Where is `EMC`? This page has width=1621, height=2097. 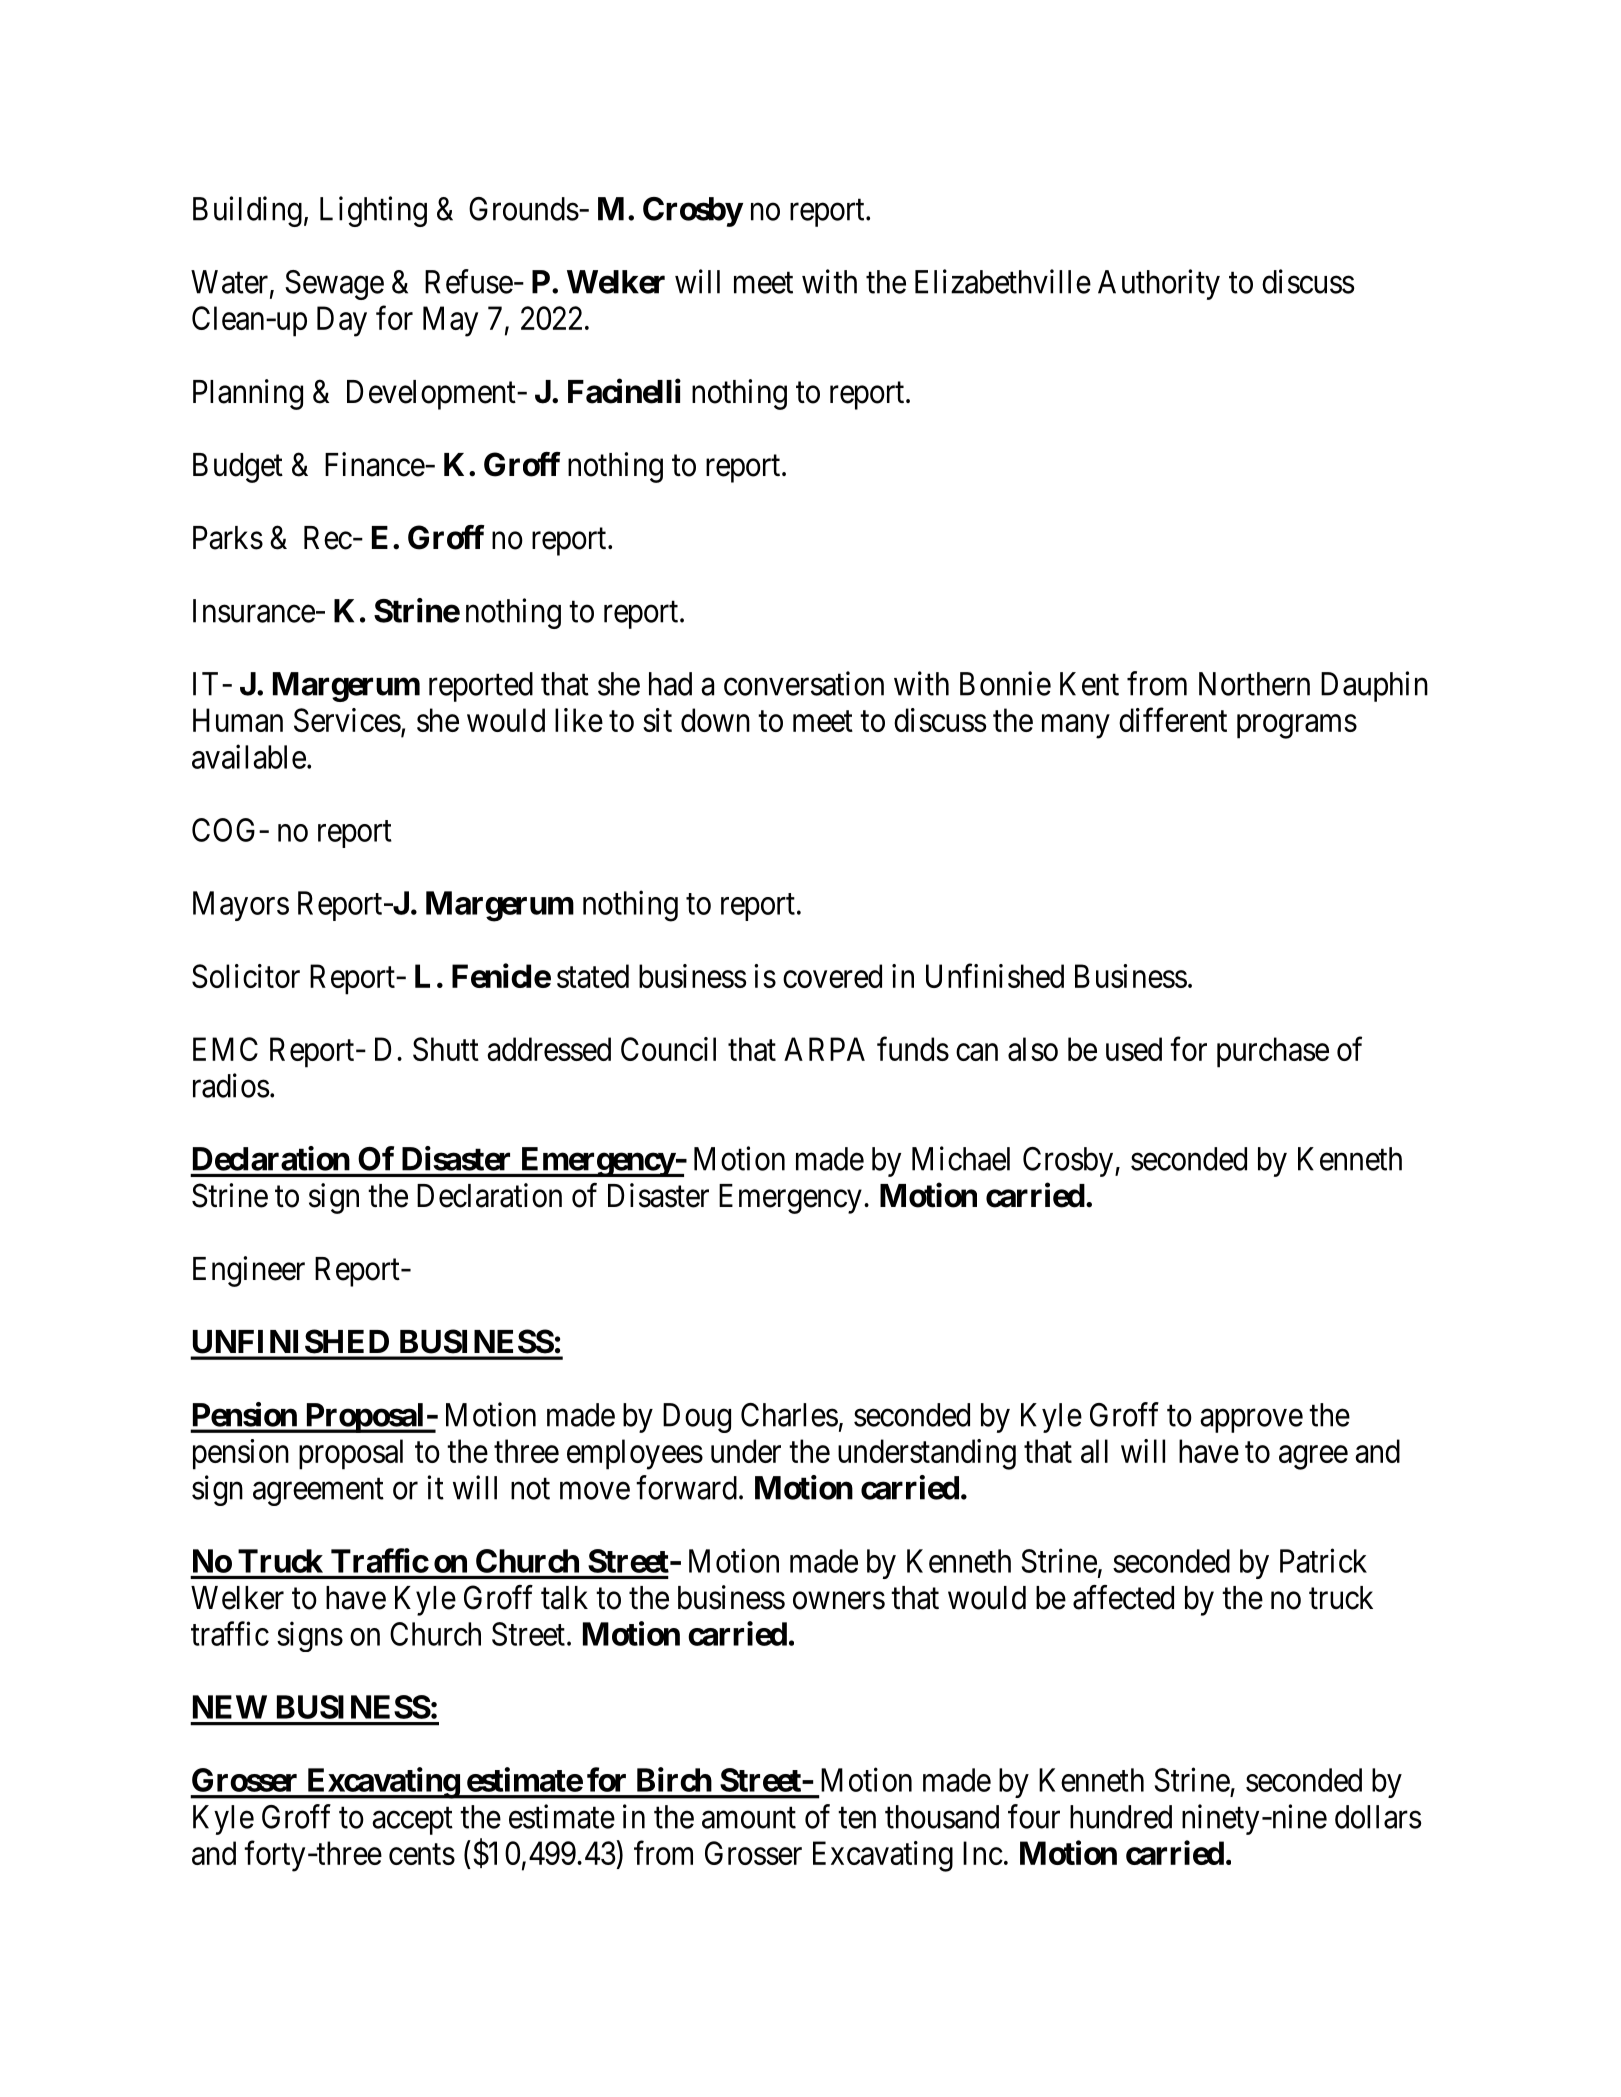
EMC is located at coordinates (225, 1049).
